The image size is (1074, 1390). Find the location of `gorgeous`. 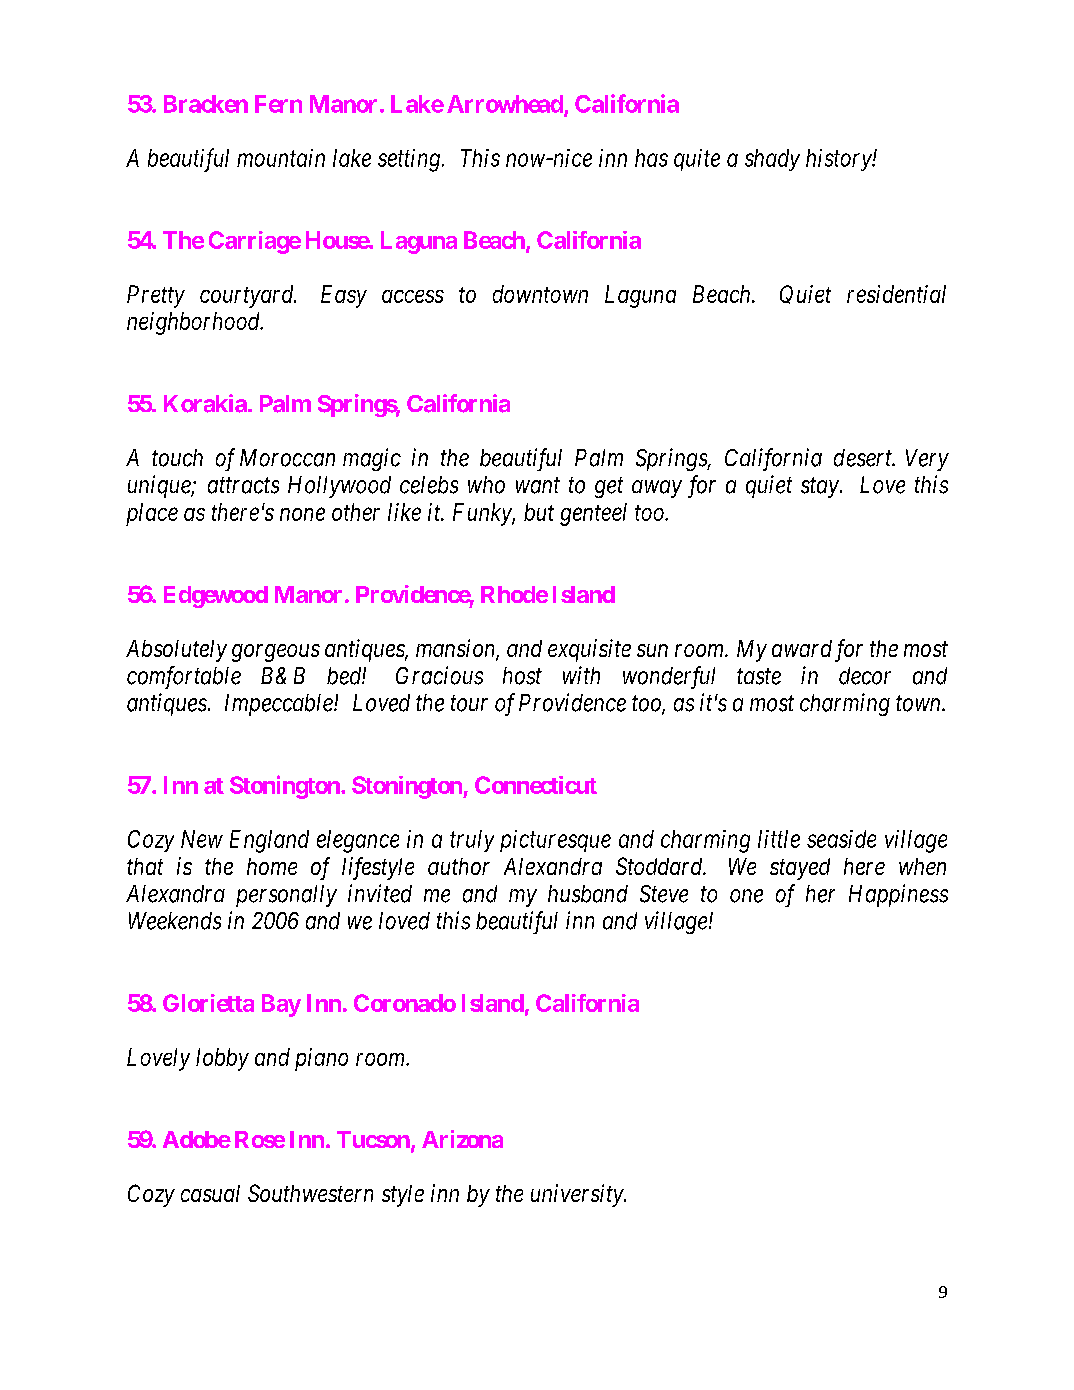

gorgeous is located at coordinates (276, 653).
